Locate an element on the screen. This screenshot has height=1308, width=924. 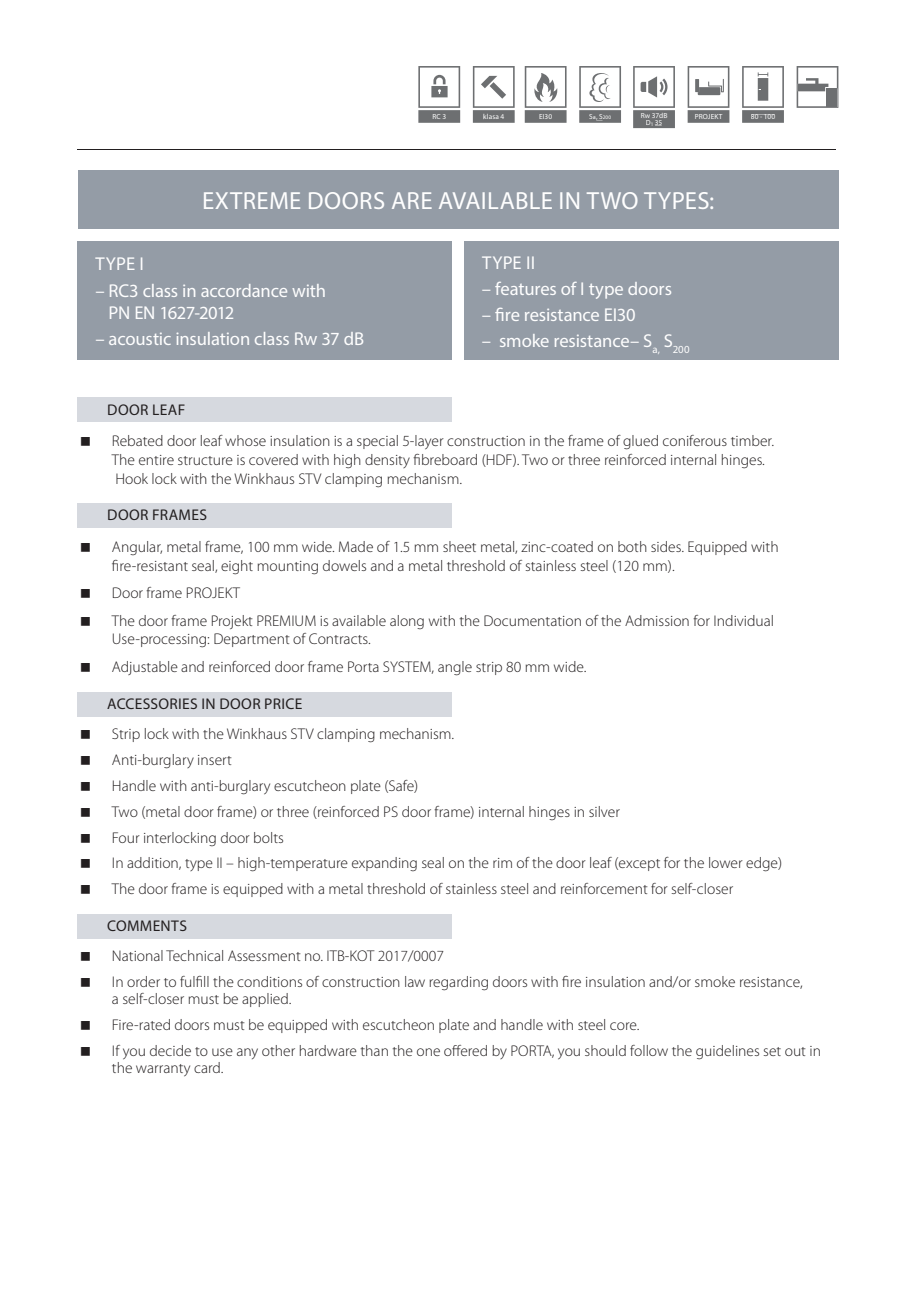
card is located at coordinates (208, 1067).
